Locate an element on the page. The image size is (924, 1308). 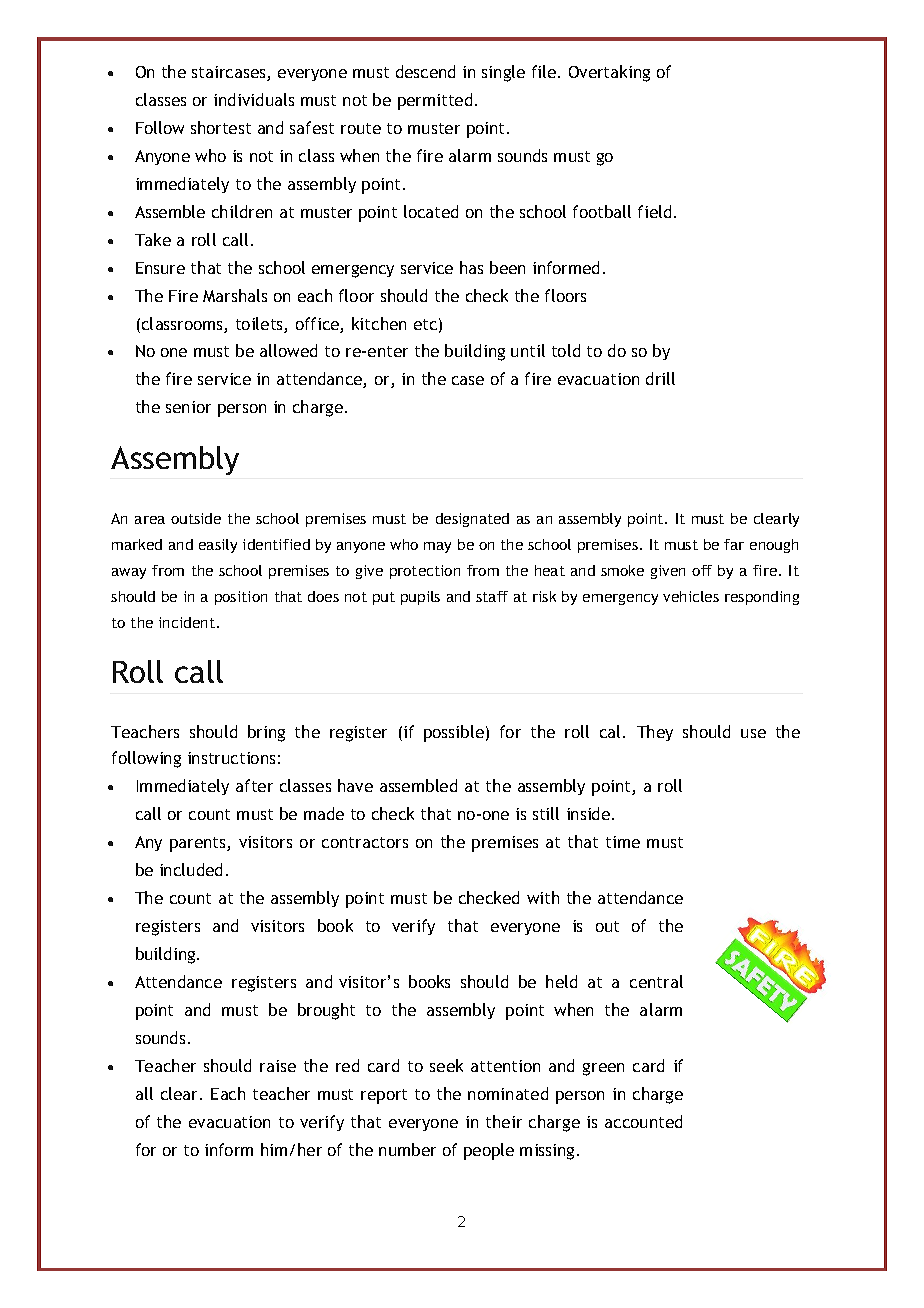
possible is located at coordinates (454, 733).
